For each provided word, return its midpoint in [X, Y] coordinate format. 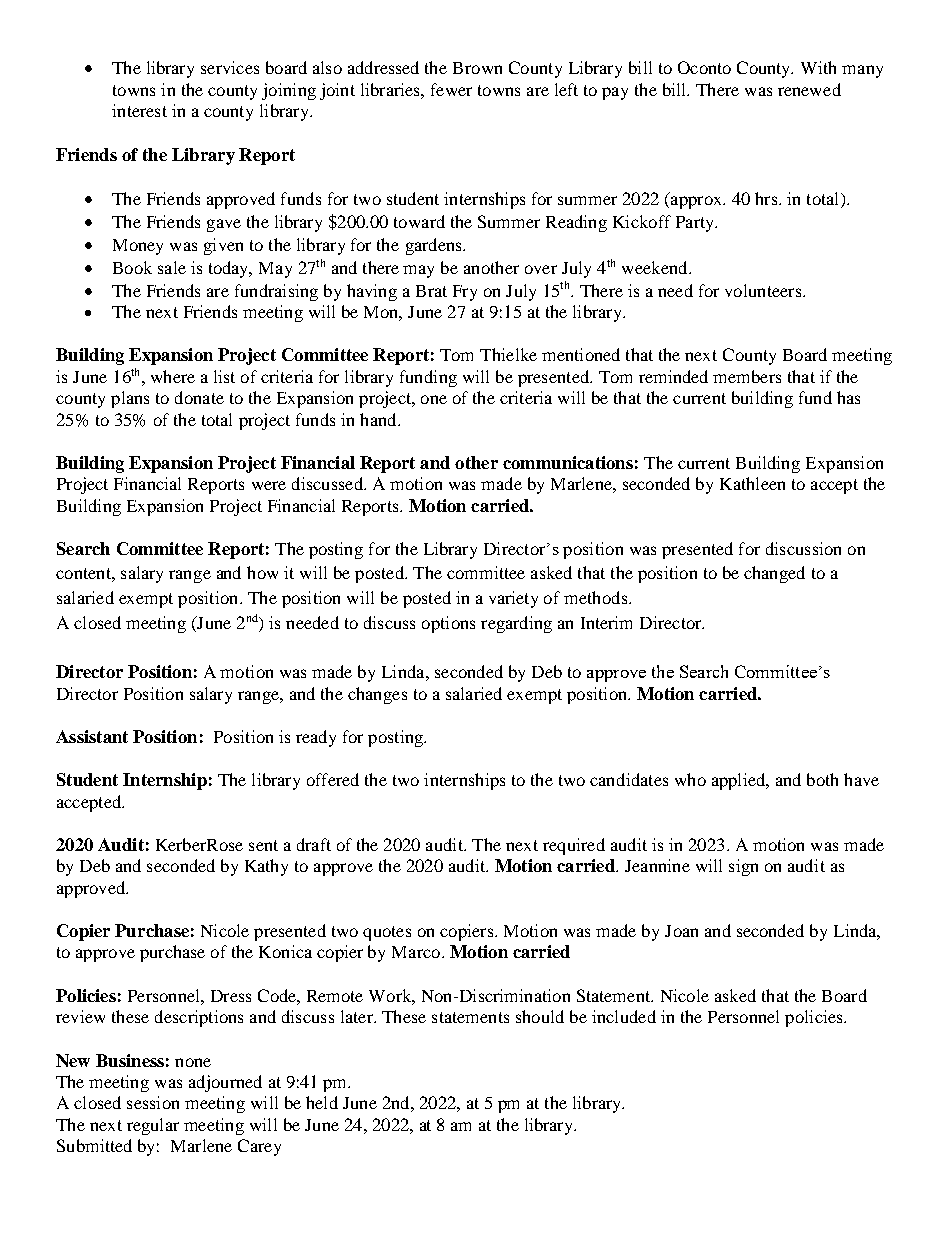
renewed [809, 89]
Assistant [92, 736]
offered [333, 779]
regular [153, 1126]
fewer [451, 89]
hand [379, 419]
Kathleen [752, 483]
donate [199, 397]
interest [139, 110]
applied [740, 781]
